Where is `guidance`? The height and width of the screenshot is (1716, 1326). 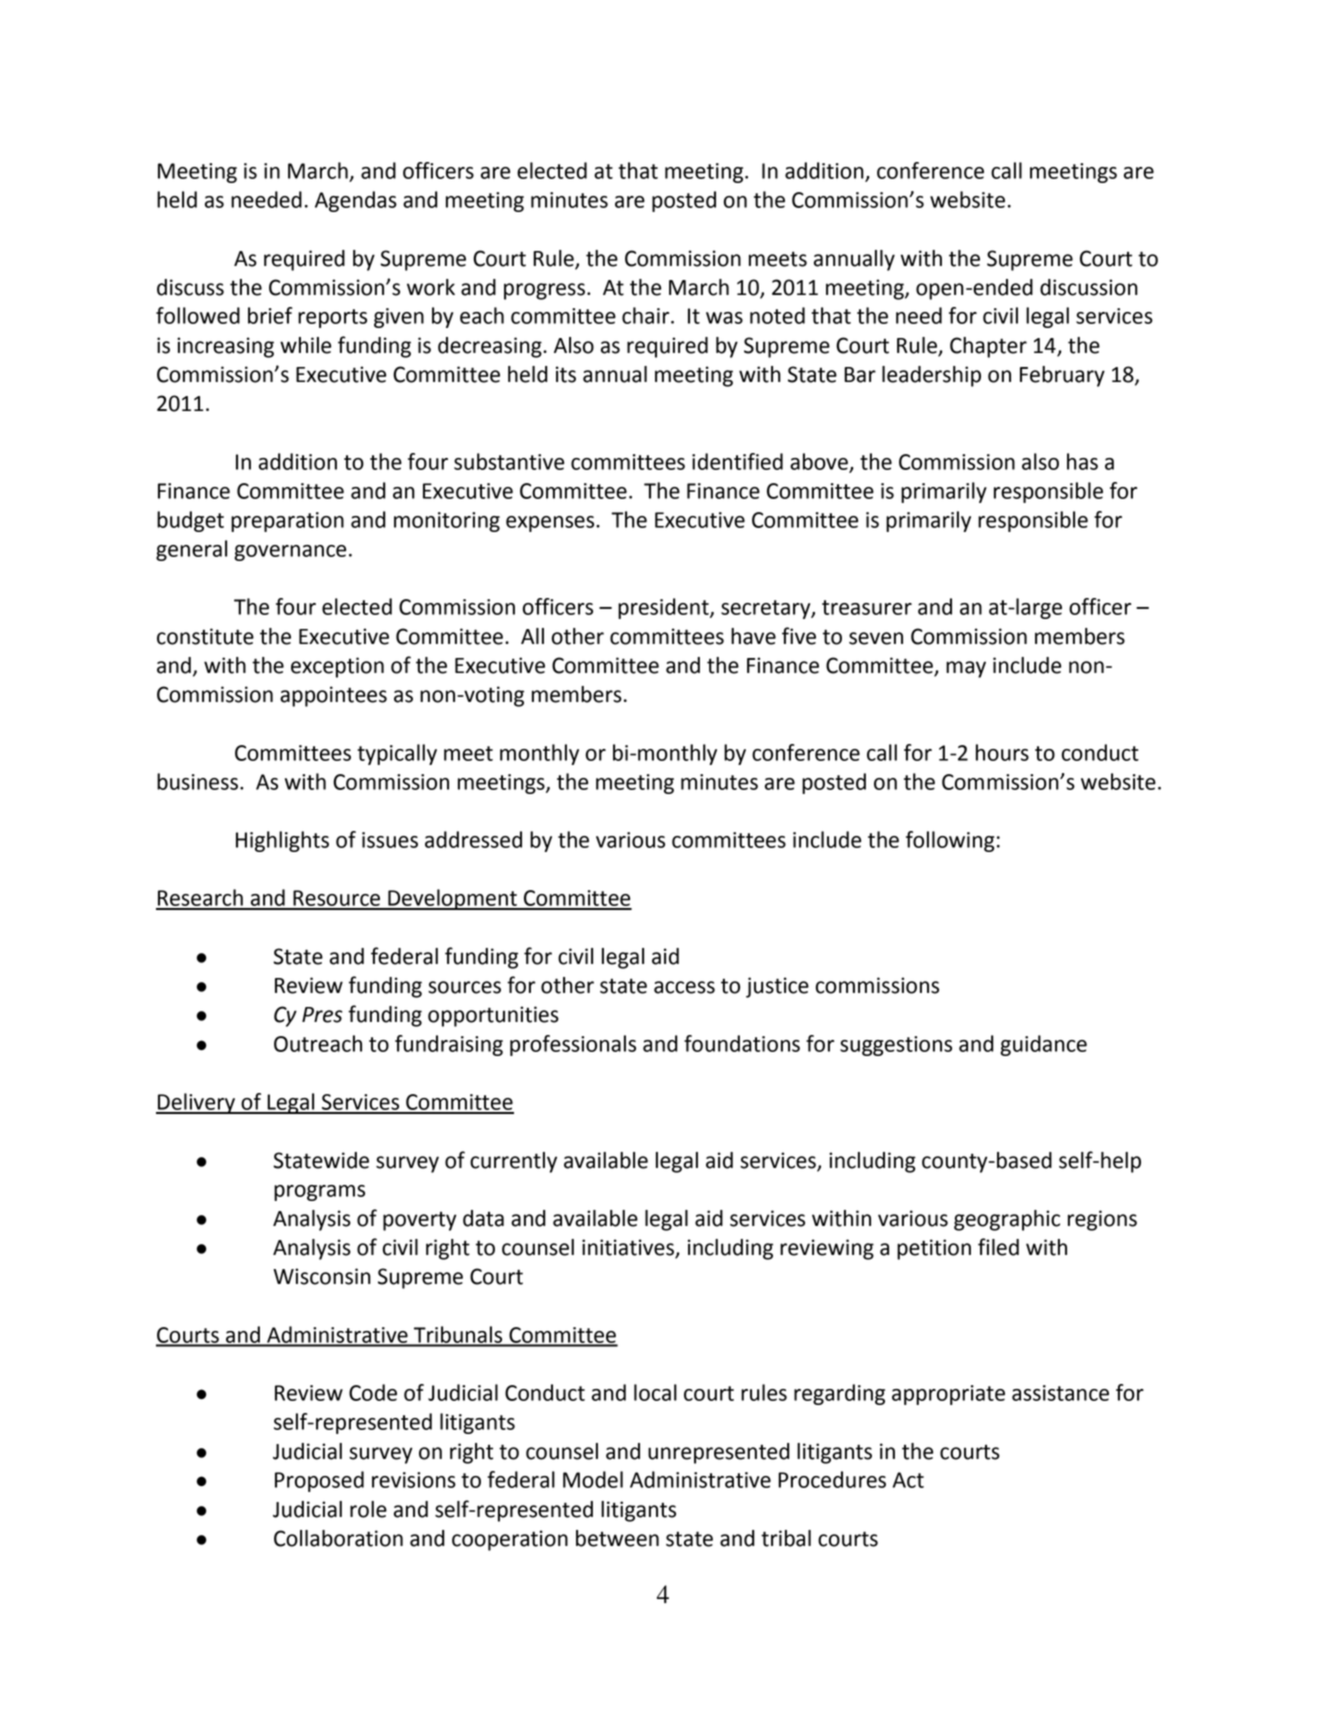 guidance is located at coordinates (1043, 1045).
